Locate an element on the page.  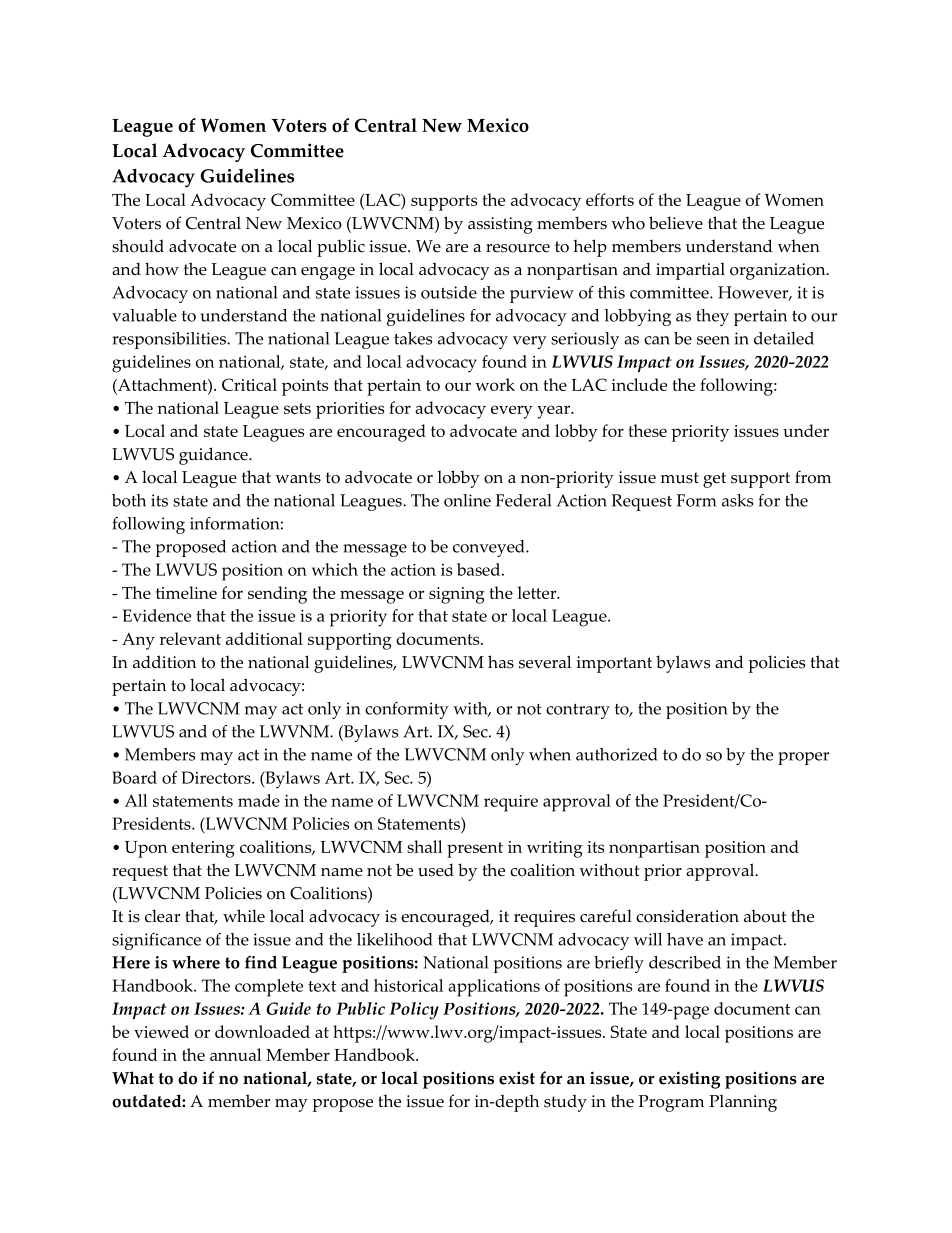
important is located at coordinates (614, 664).
